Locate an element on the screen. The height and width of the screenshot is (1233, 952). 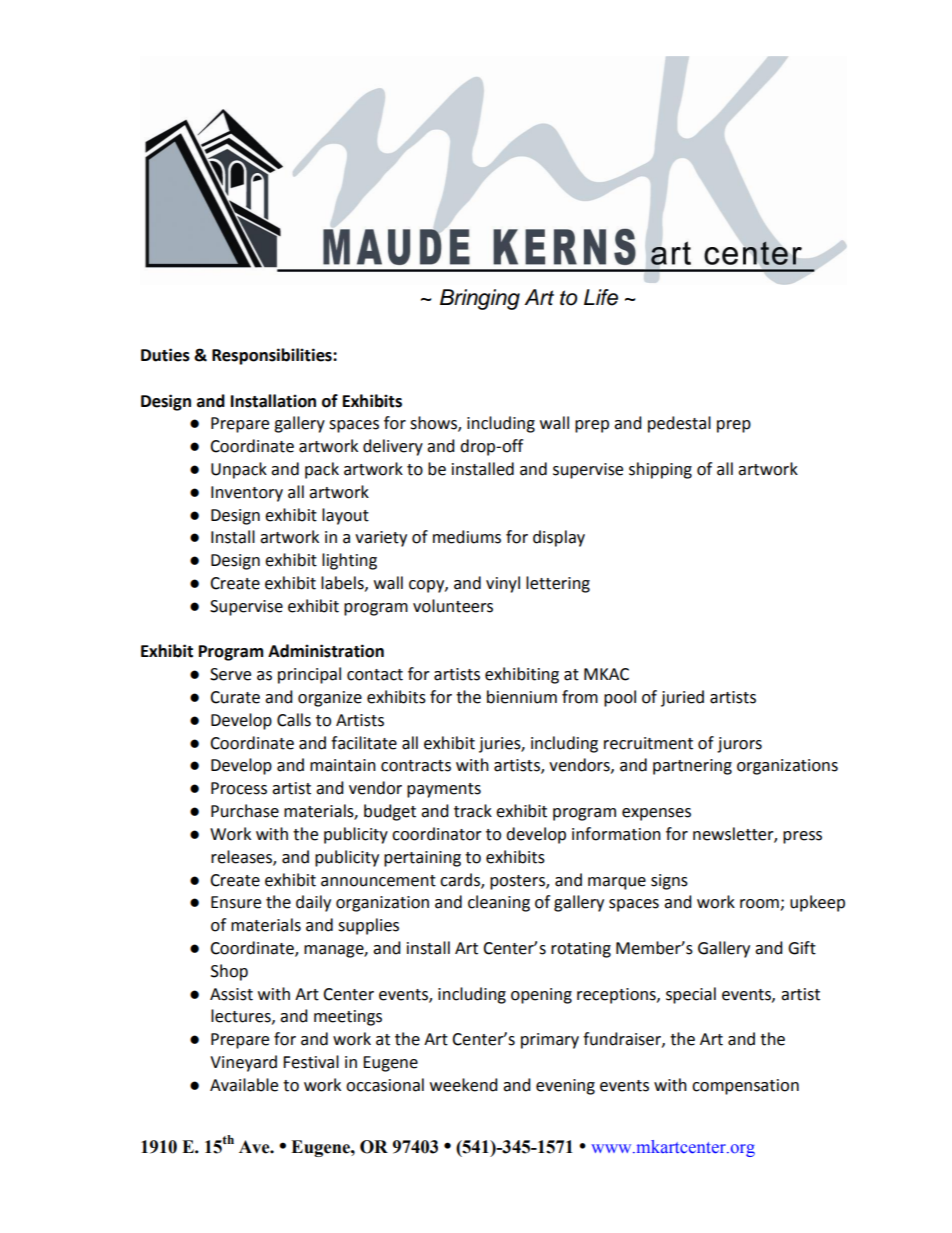
Bringing is located at coordinates (480, 299).
